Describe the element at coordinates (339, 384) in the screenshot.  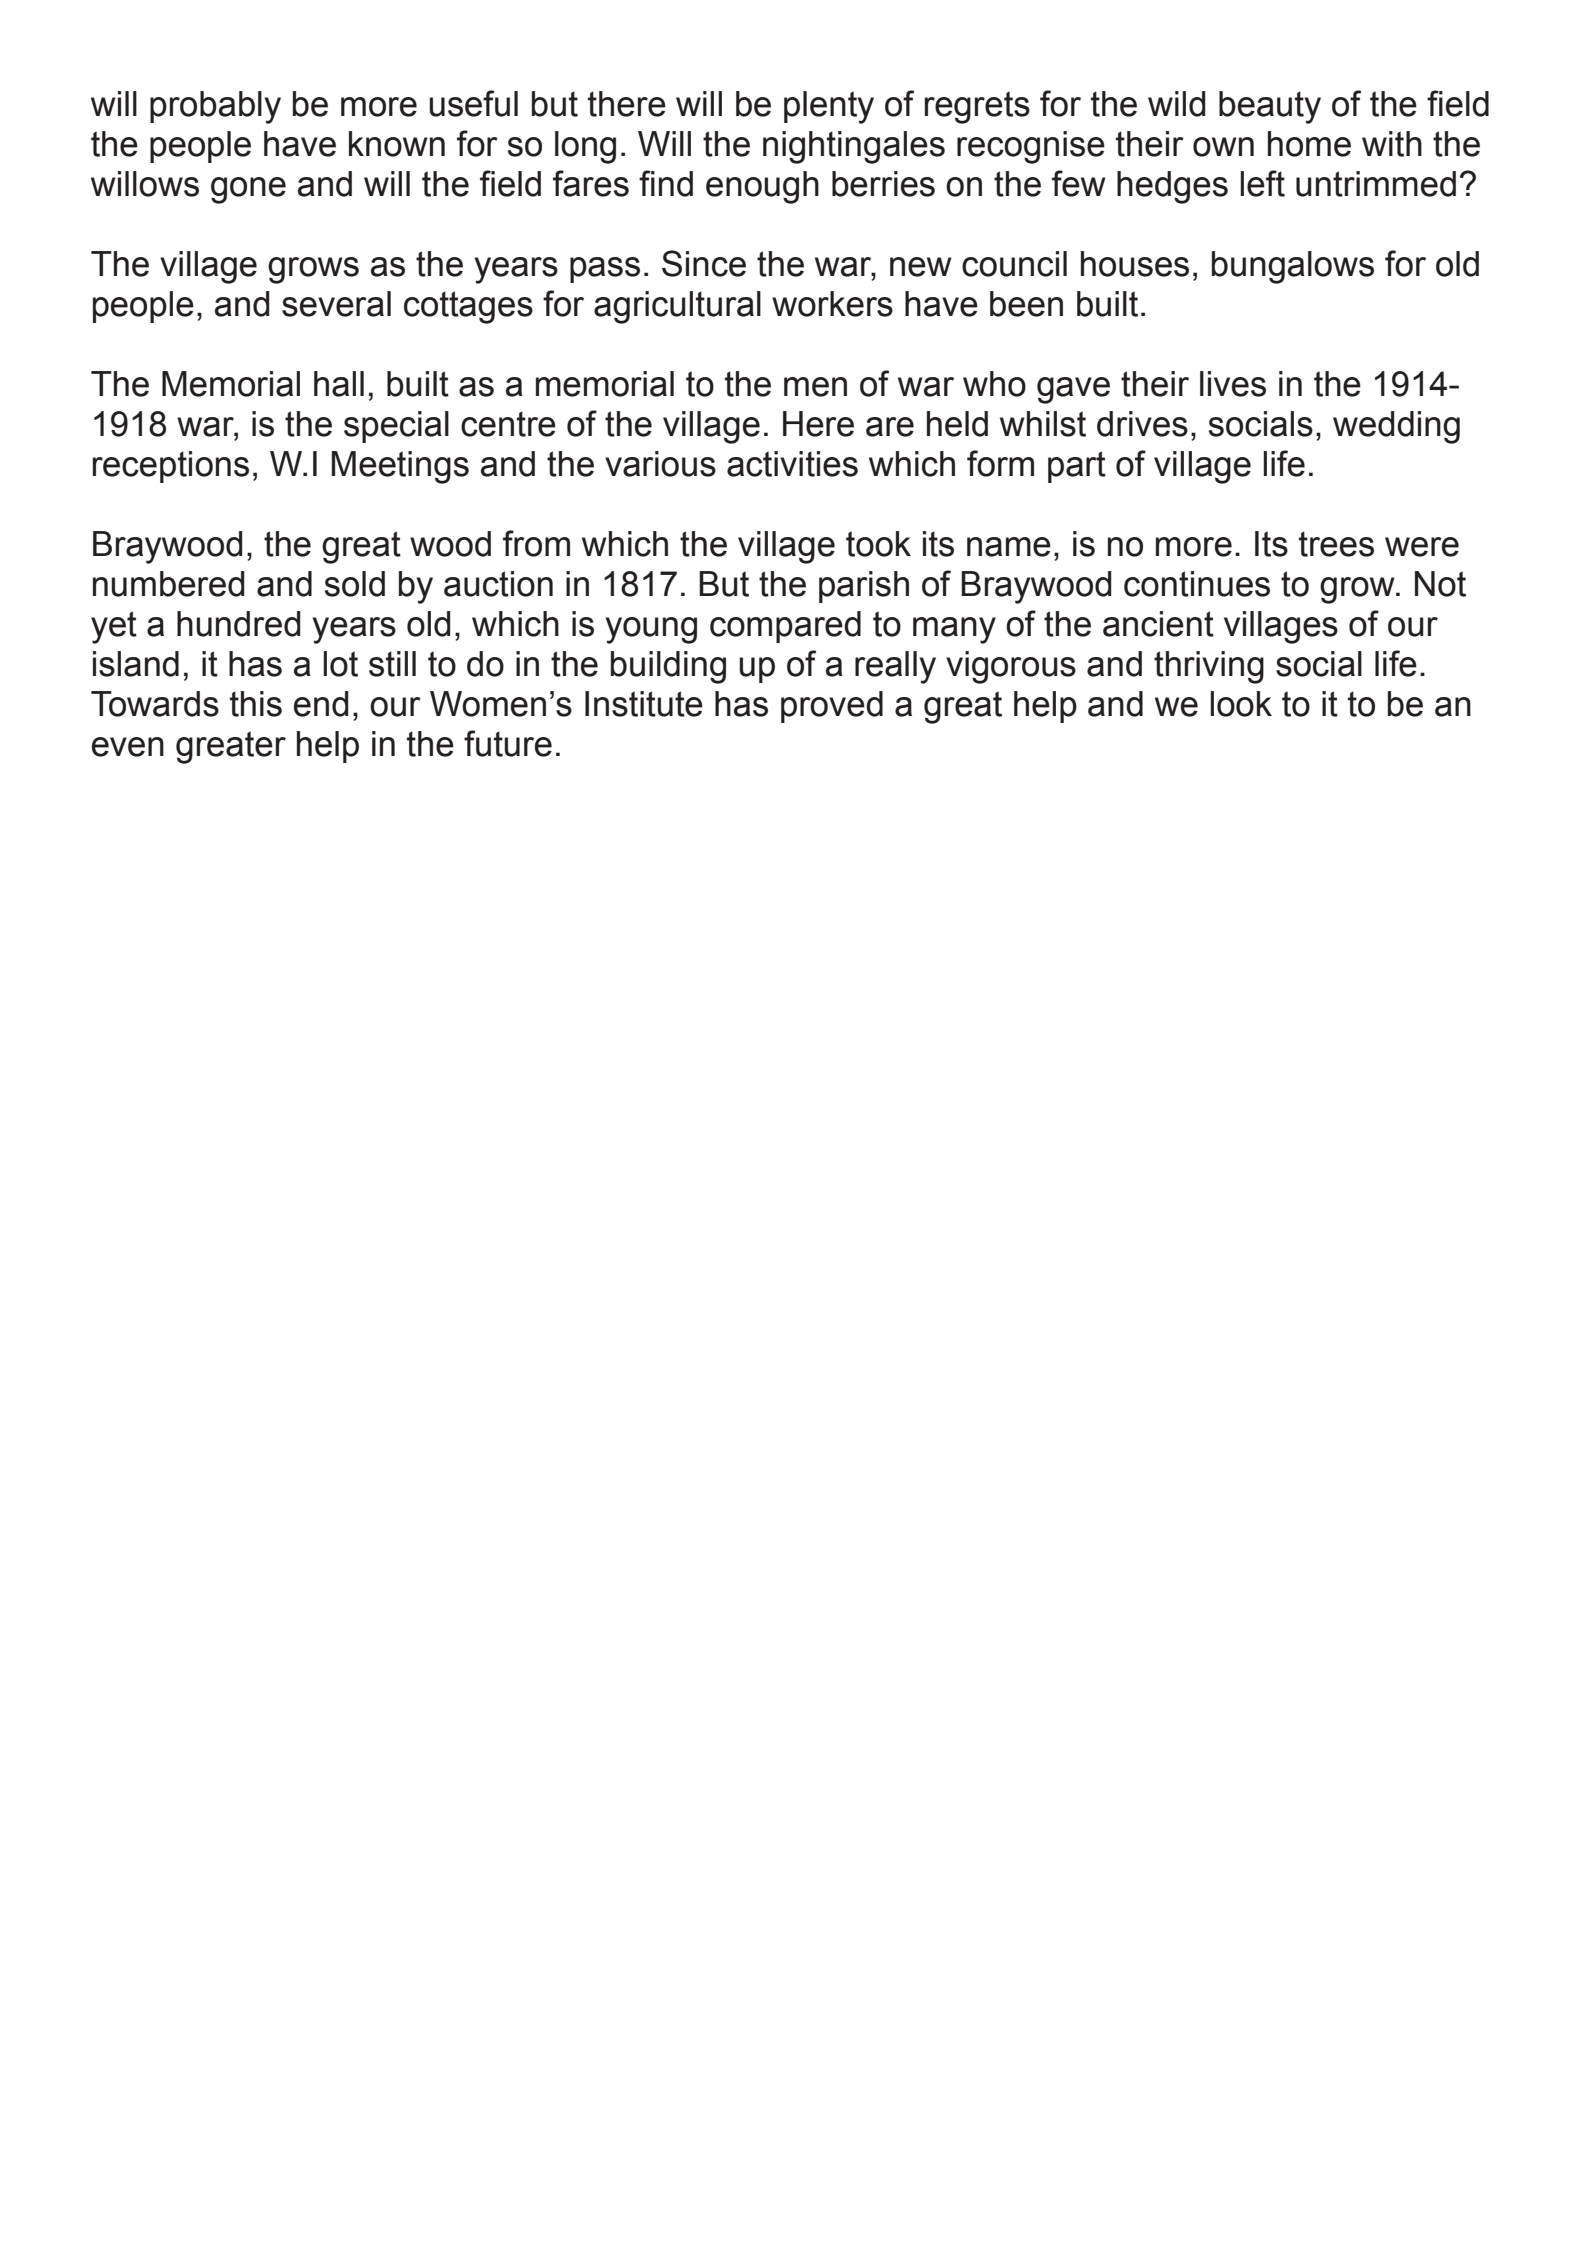
I see `hall` at that location.
